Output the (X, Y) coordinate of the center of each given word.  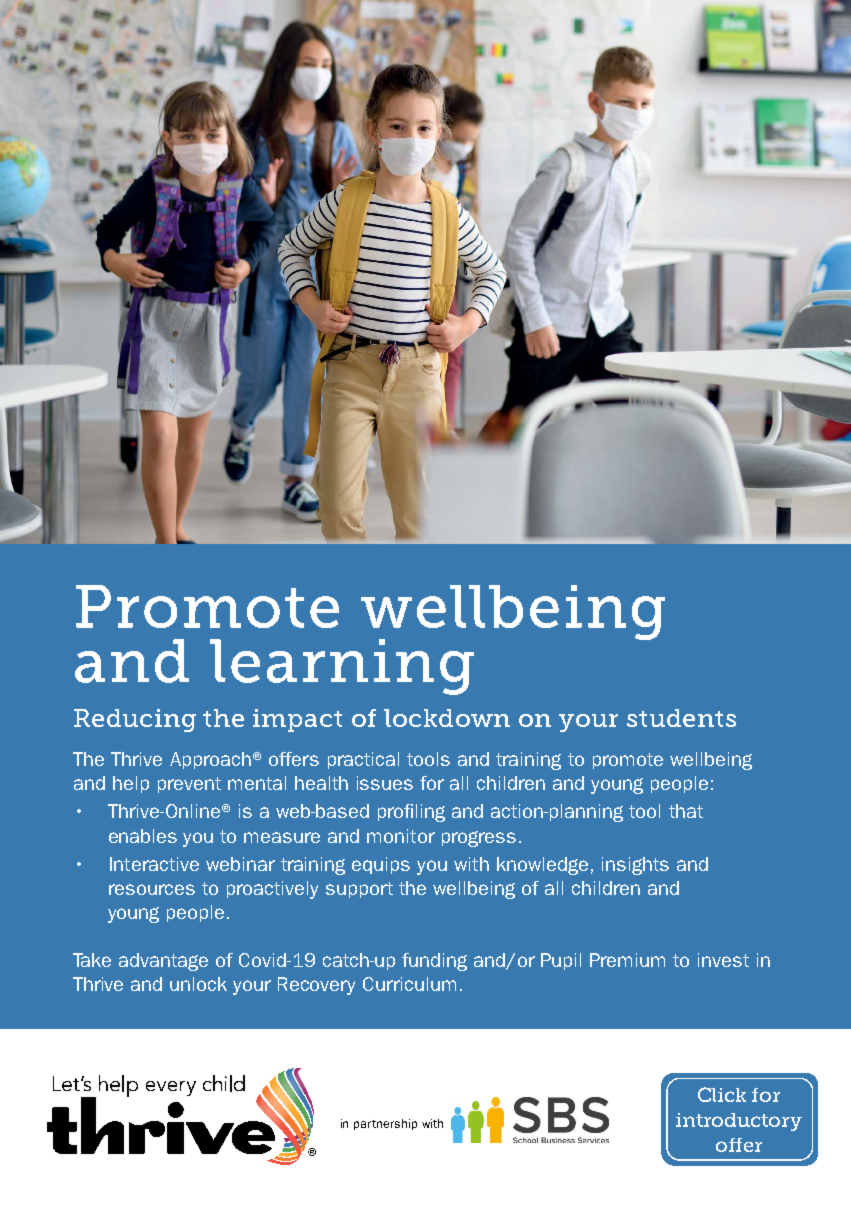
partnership (385, 1124)
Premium (627, 960)
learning (342, 667)
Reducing (135, 720)
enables (143, 836)
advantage (163, 962)
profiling (411, 813)
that (686, 811)
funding (434, 962)
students (681, 718)
